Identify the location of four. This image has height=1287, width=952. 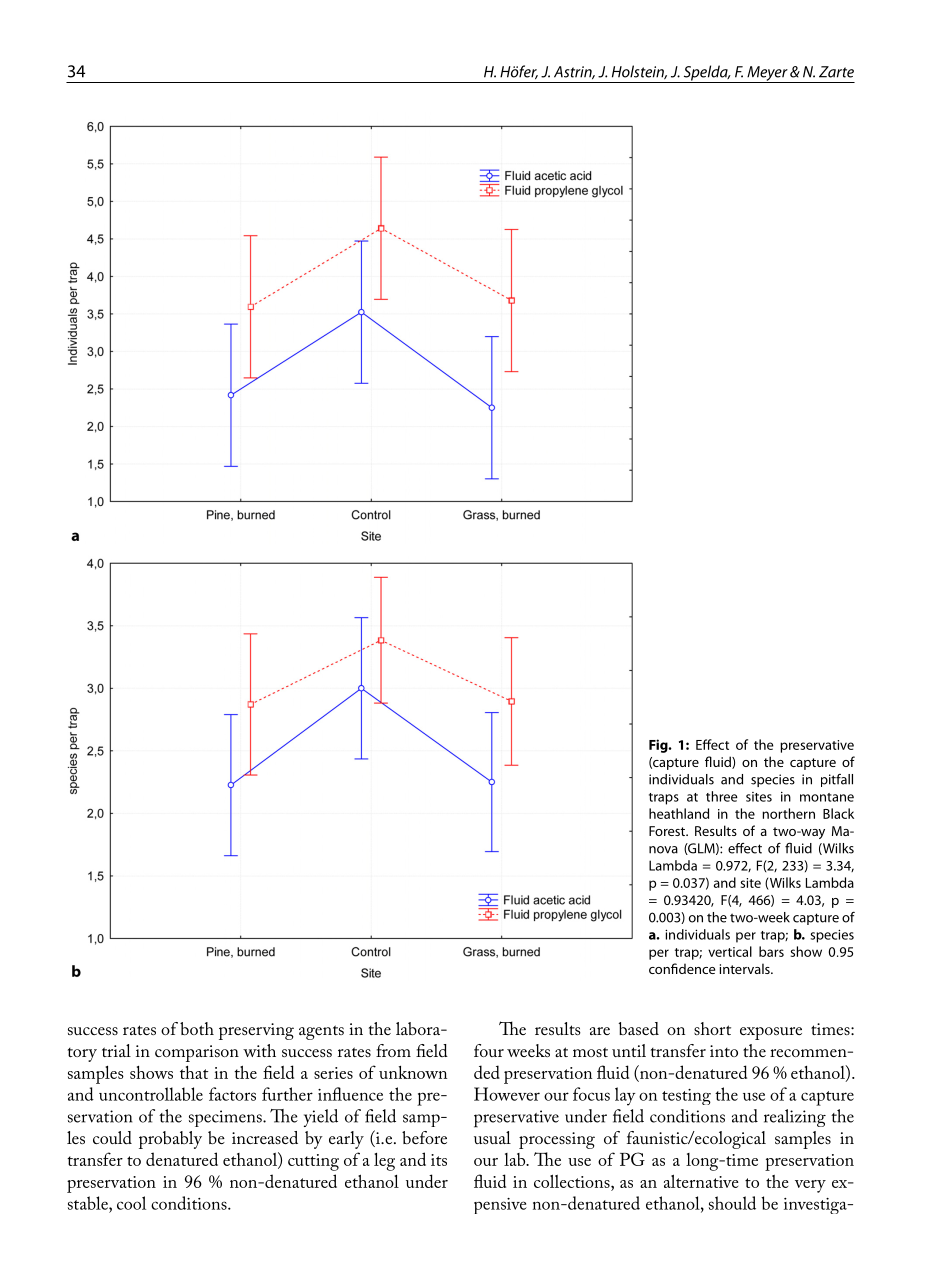
(489, 1050).
